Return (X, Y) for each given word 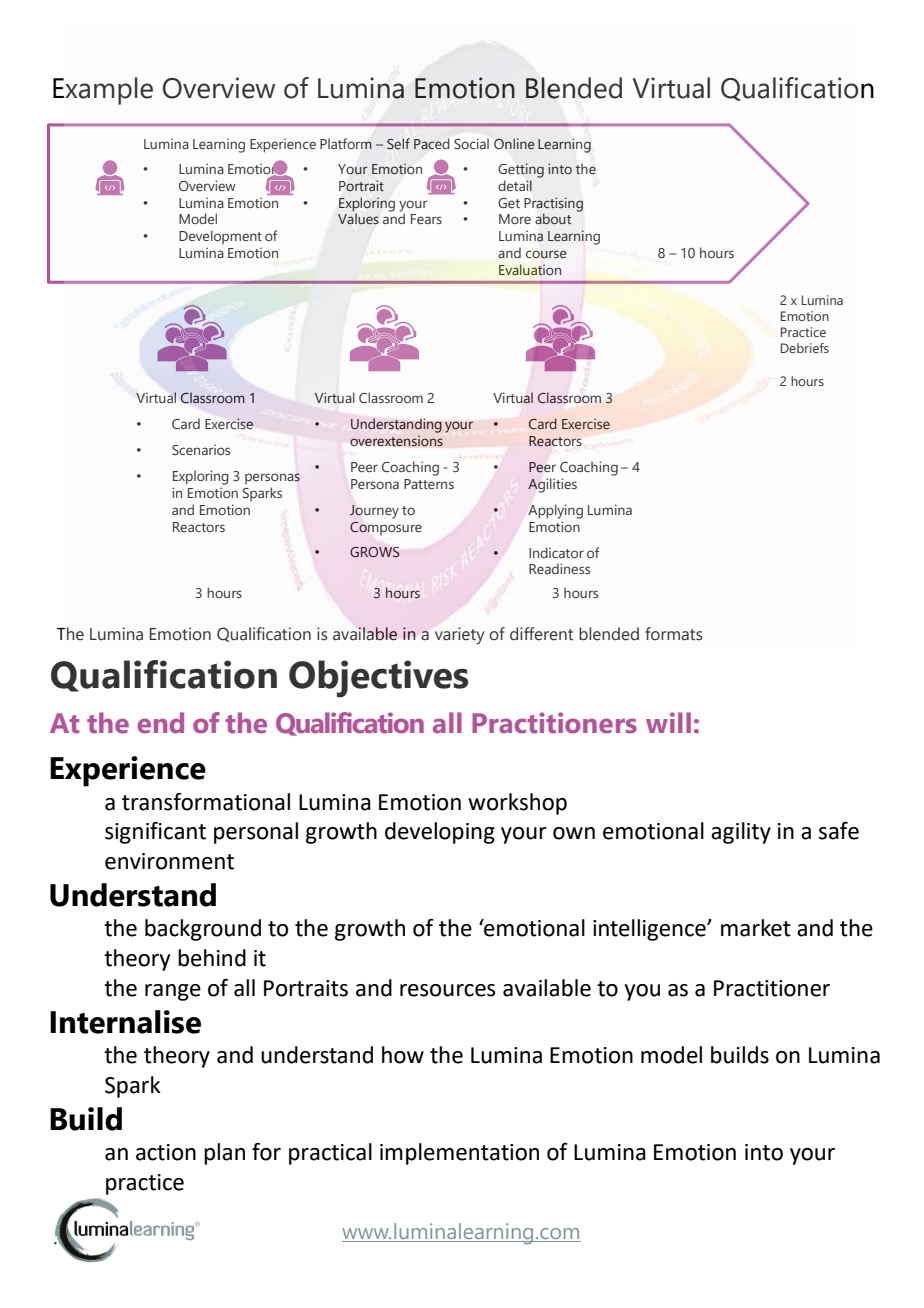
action (166, 1152)
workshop (517, 804)
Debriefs (805, 348)
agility (741, 833)
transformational (206, 802)
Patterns (429, 484)
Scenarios (201, 450)
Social (471, 143)
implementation (459, 1154)
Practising (553, 204)
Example (103, 91)
